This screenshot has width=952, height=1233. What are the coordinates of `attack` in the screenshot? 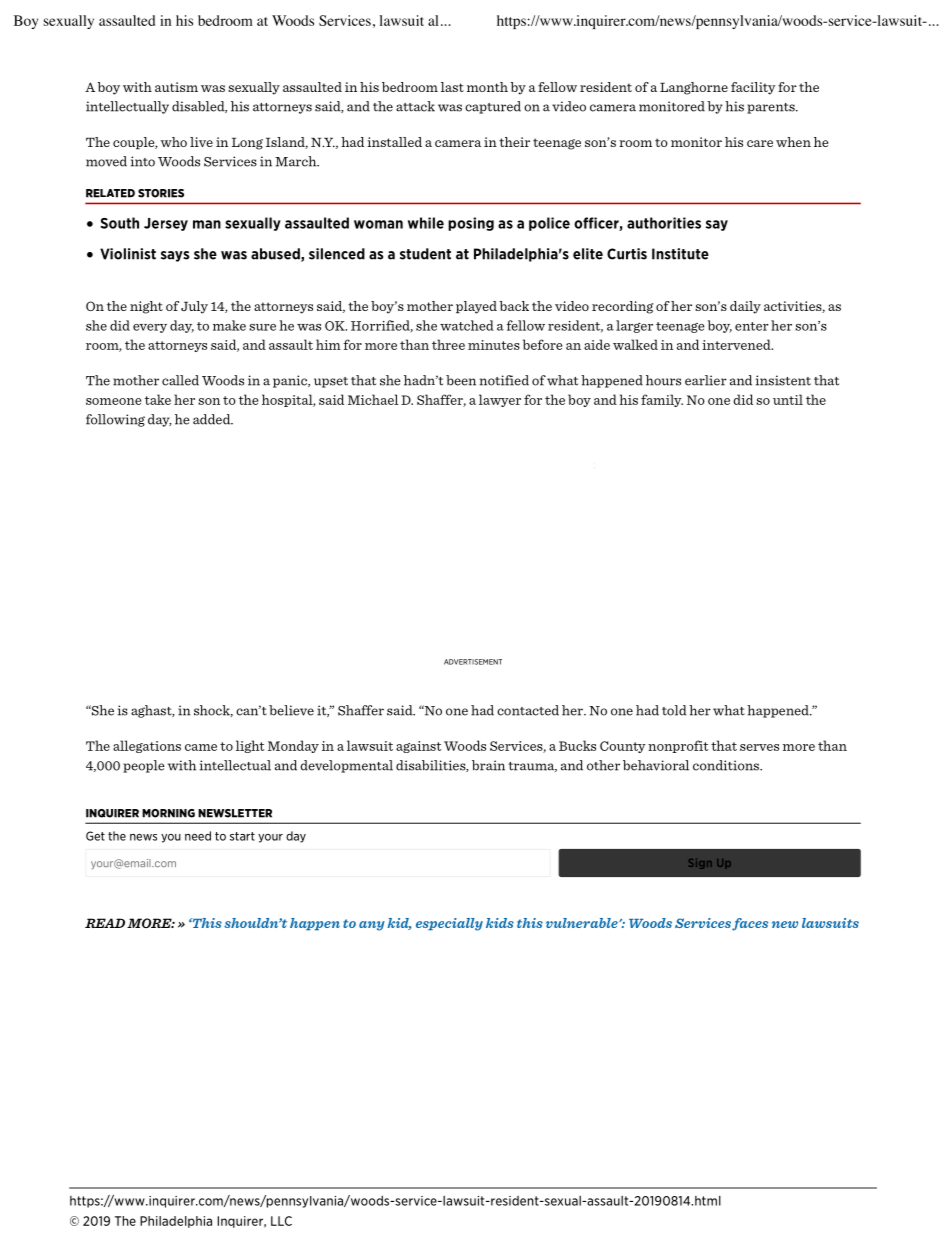 It's located at (415, 106).
